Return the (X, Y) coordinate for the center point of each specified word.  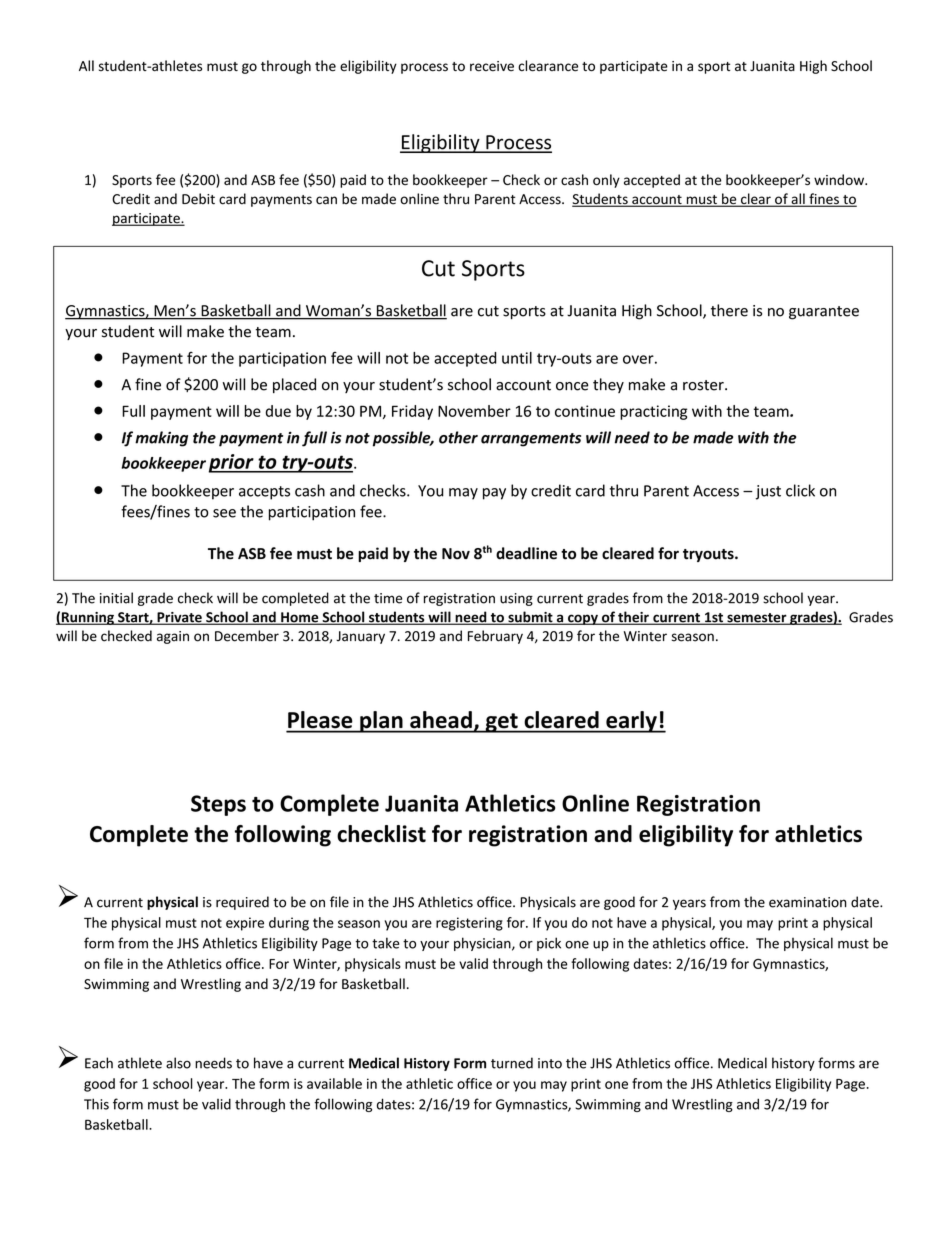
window (840, 179)
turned (512, 1063)
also (178, 1063)
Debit (198, 199)
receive (492, 66)
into (550, 1063)
